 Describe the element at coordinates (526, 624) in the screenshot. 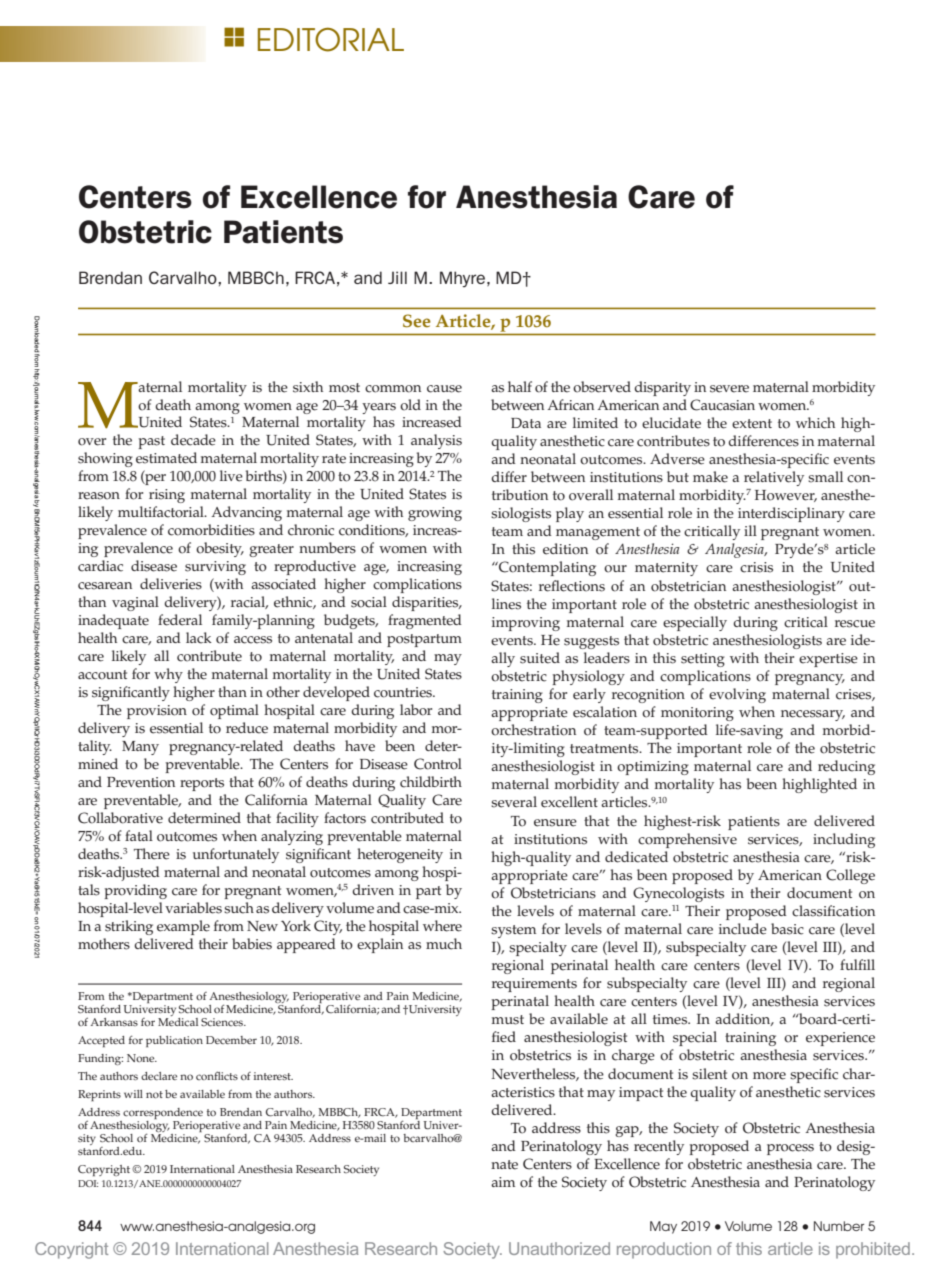

I see `improving` at that location.
